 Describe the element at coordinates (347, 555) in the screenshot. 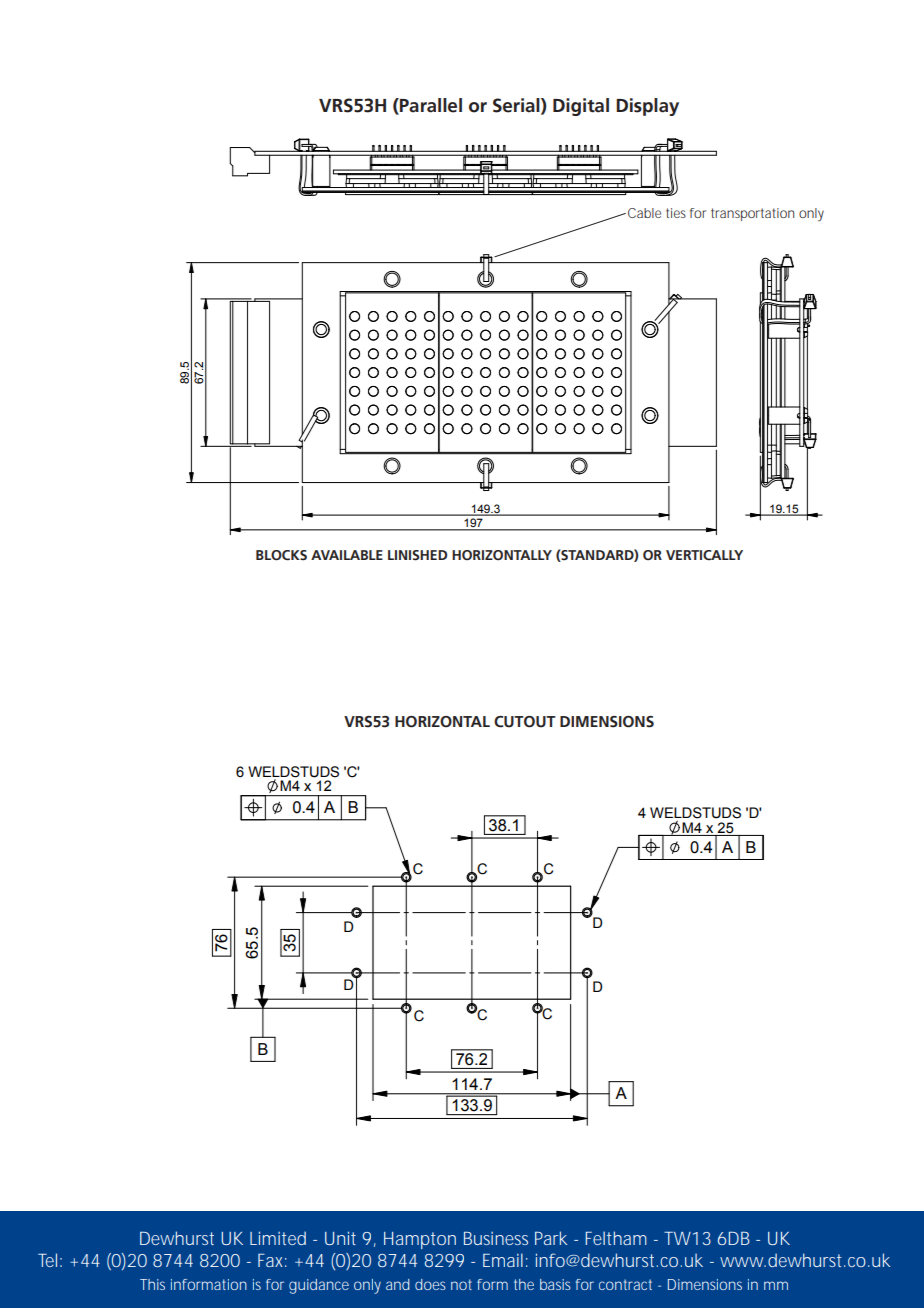

I see `AVAILABLE` at that location.
